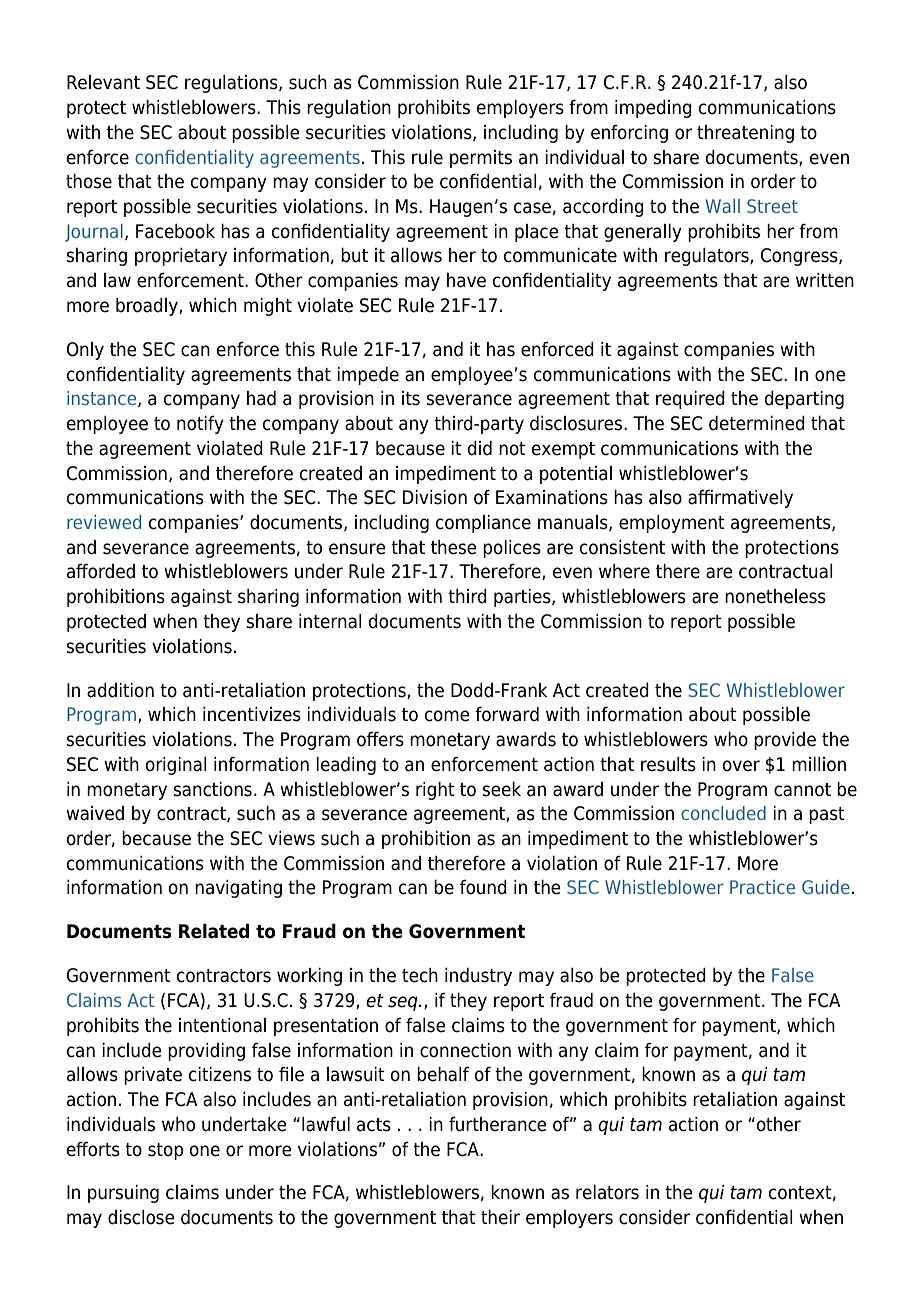  I want to click on found, so click(483, 887).
